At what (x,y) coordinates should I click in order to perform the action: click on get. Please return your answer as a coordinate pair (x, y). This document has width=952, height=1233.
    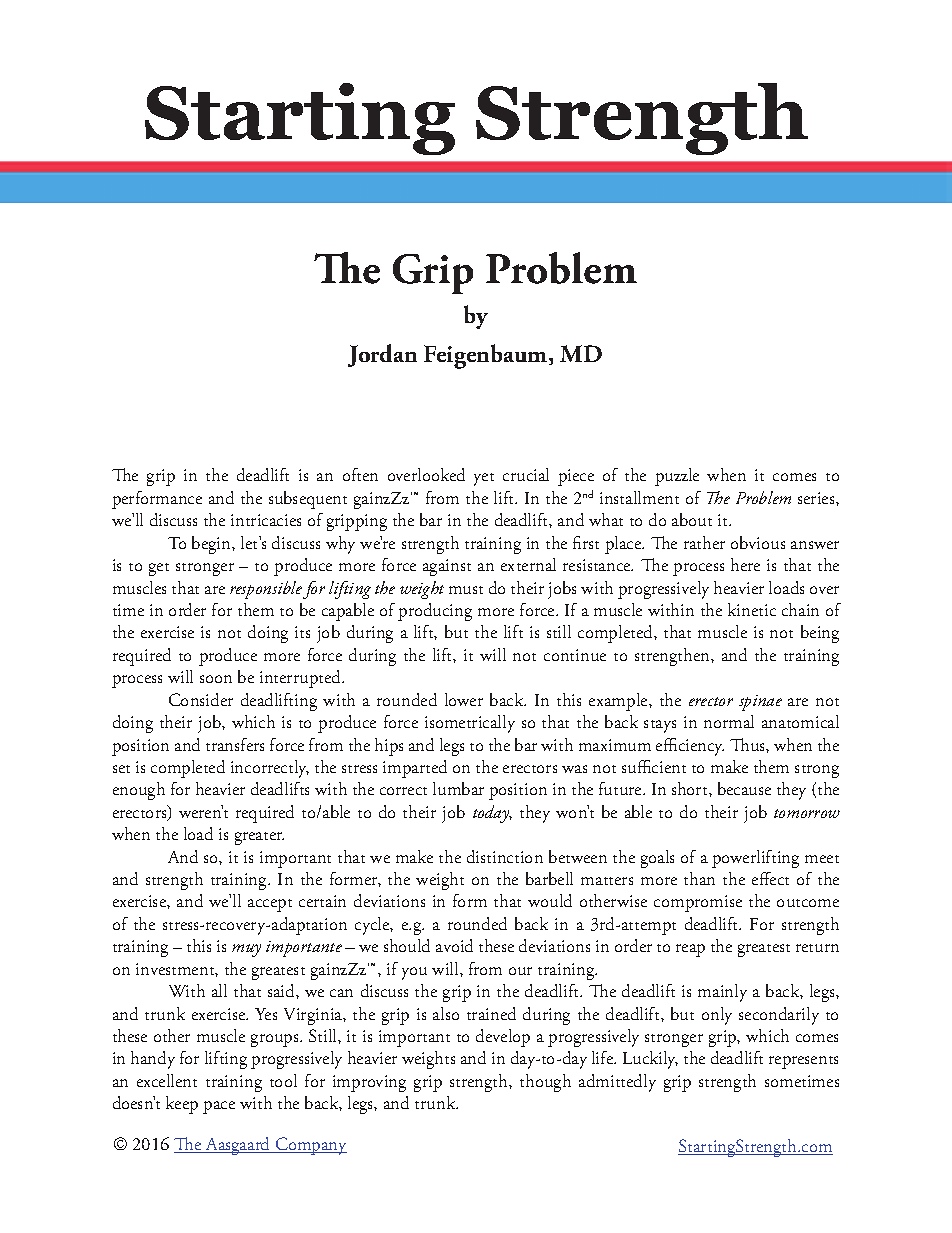
    Looking at the image, I should click on (159, 569).
